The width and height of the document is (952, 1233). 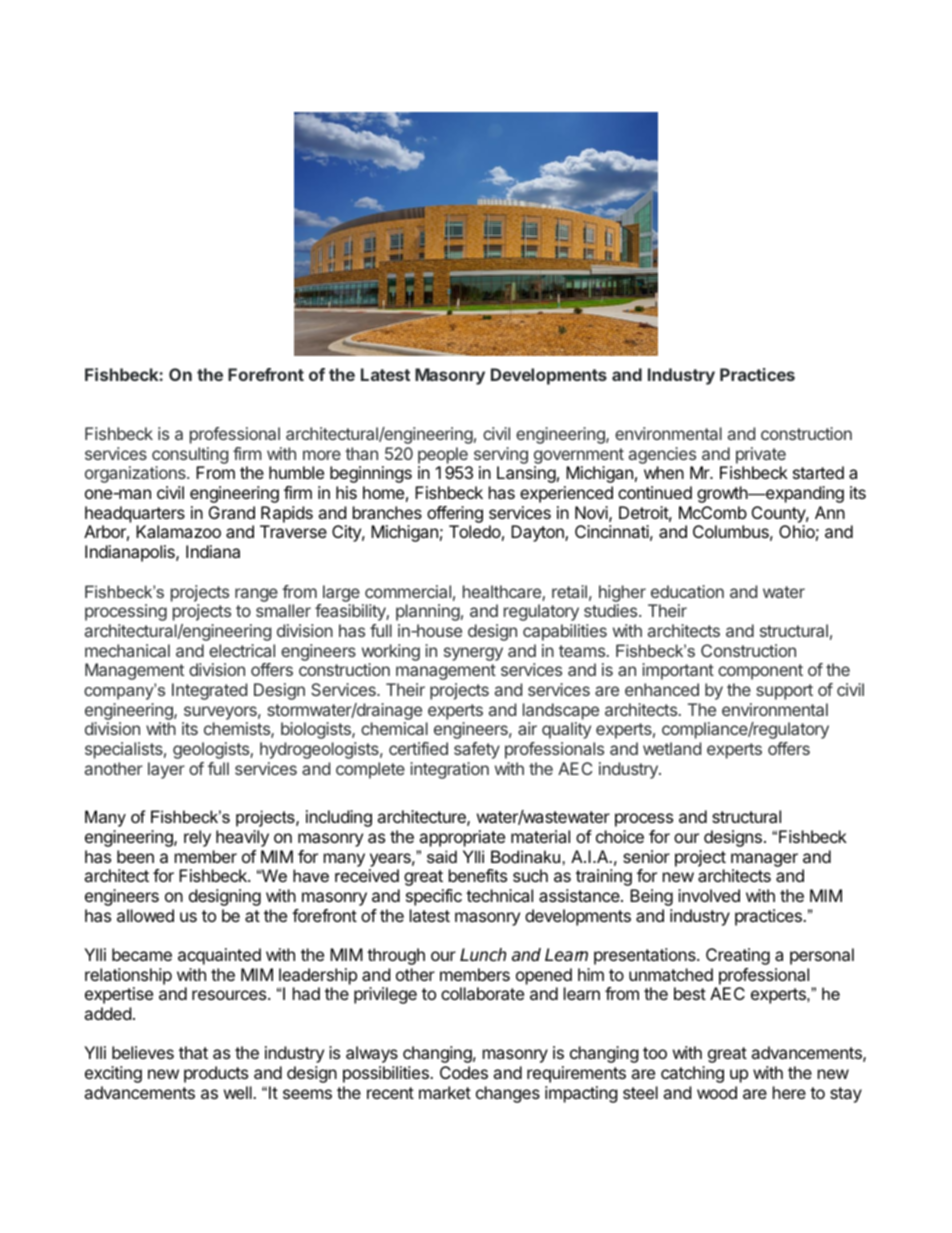 What do you see at coordinates (761, 455) in the document?
I see `private` at bounding box center [761, 455].
